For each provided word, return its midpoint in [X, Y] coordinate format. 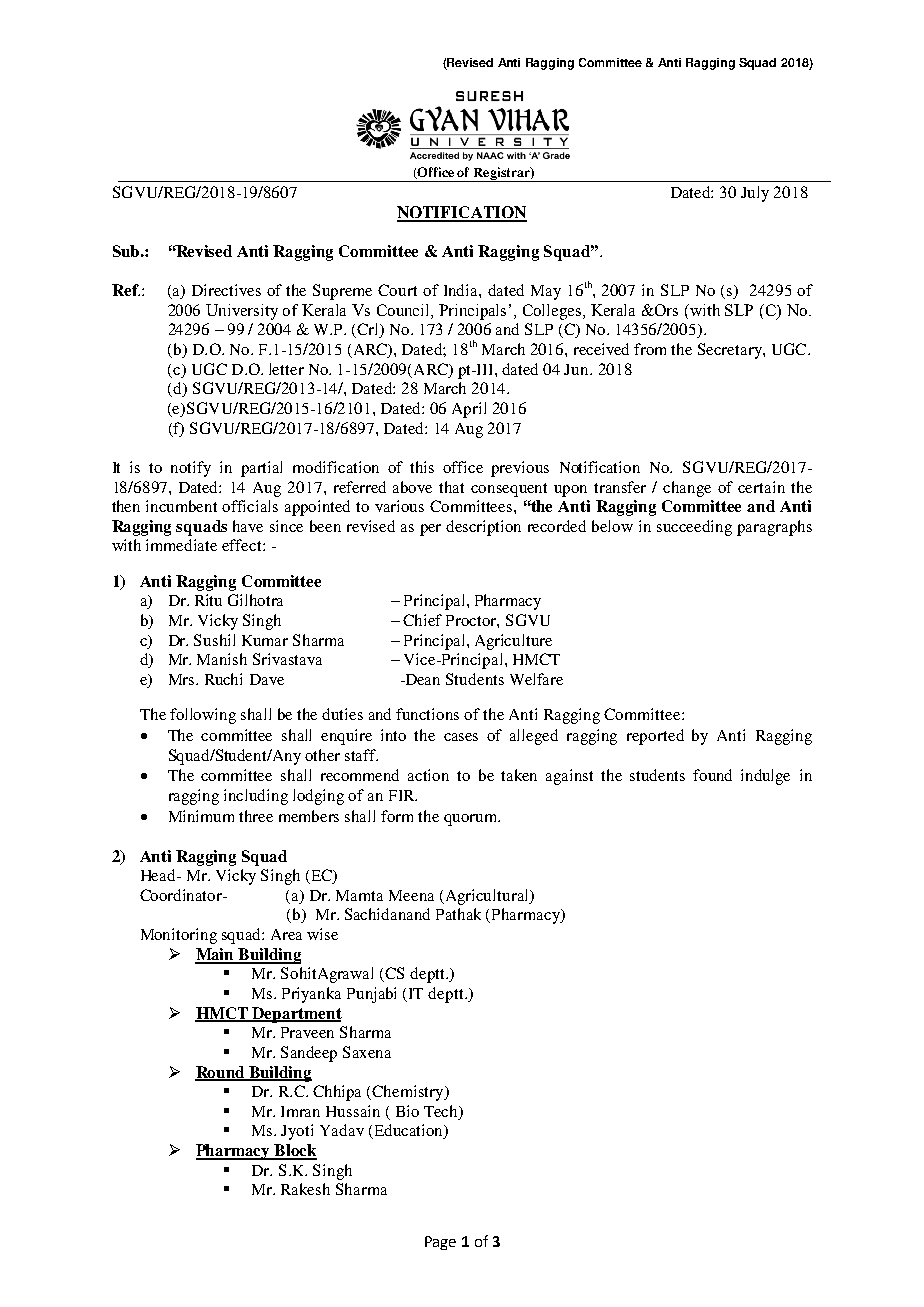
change [687, 489]
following [203, 716]
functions [427, 714]
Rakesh [305, 1189]
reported [655, 737]
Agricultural [487, 897]
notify [191, 469]
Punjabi [371, 995]
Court [397, 290]
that [451, 487]
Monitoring [179, 936]
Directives [226, 290]
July [755, 194]
